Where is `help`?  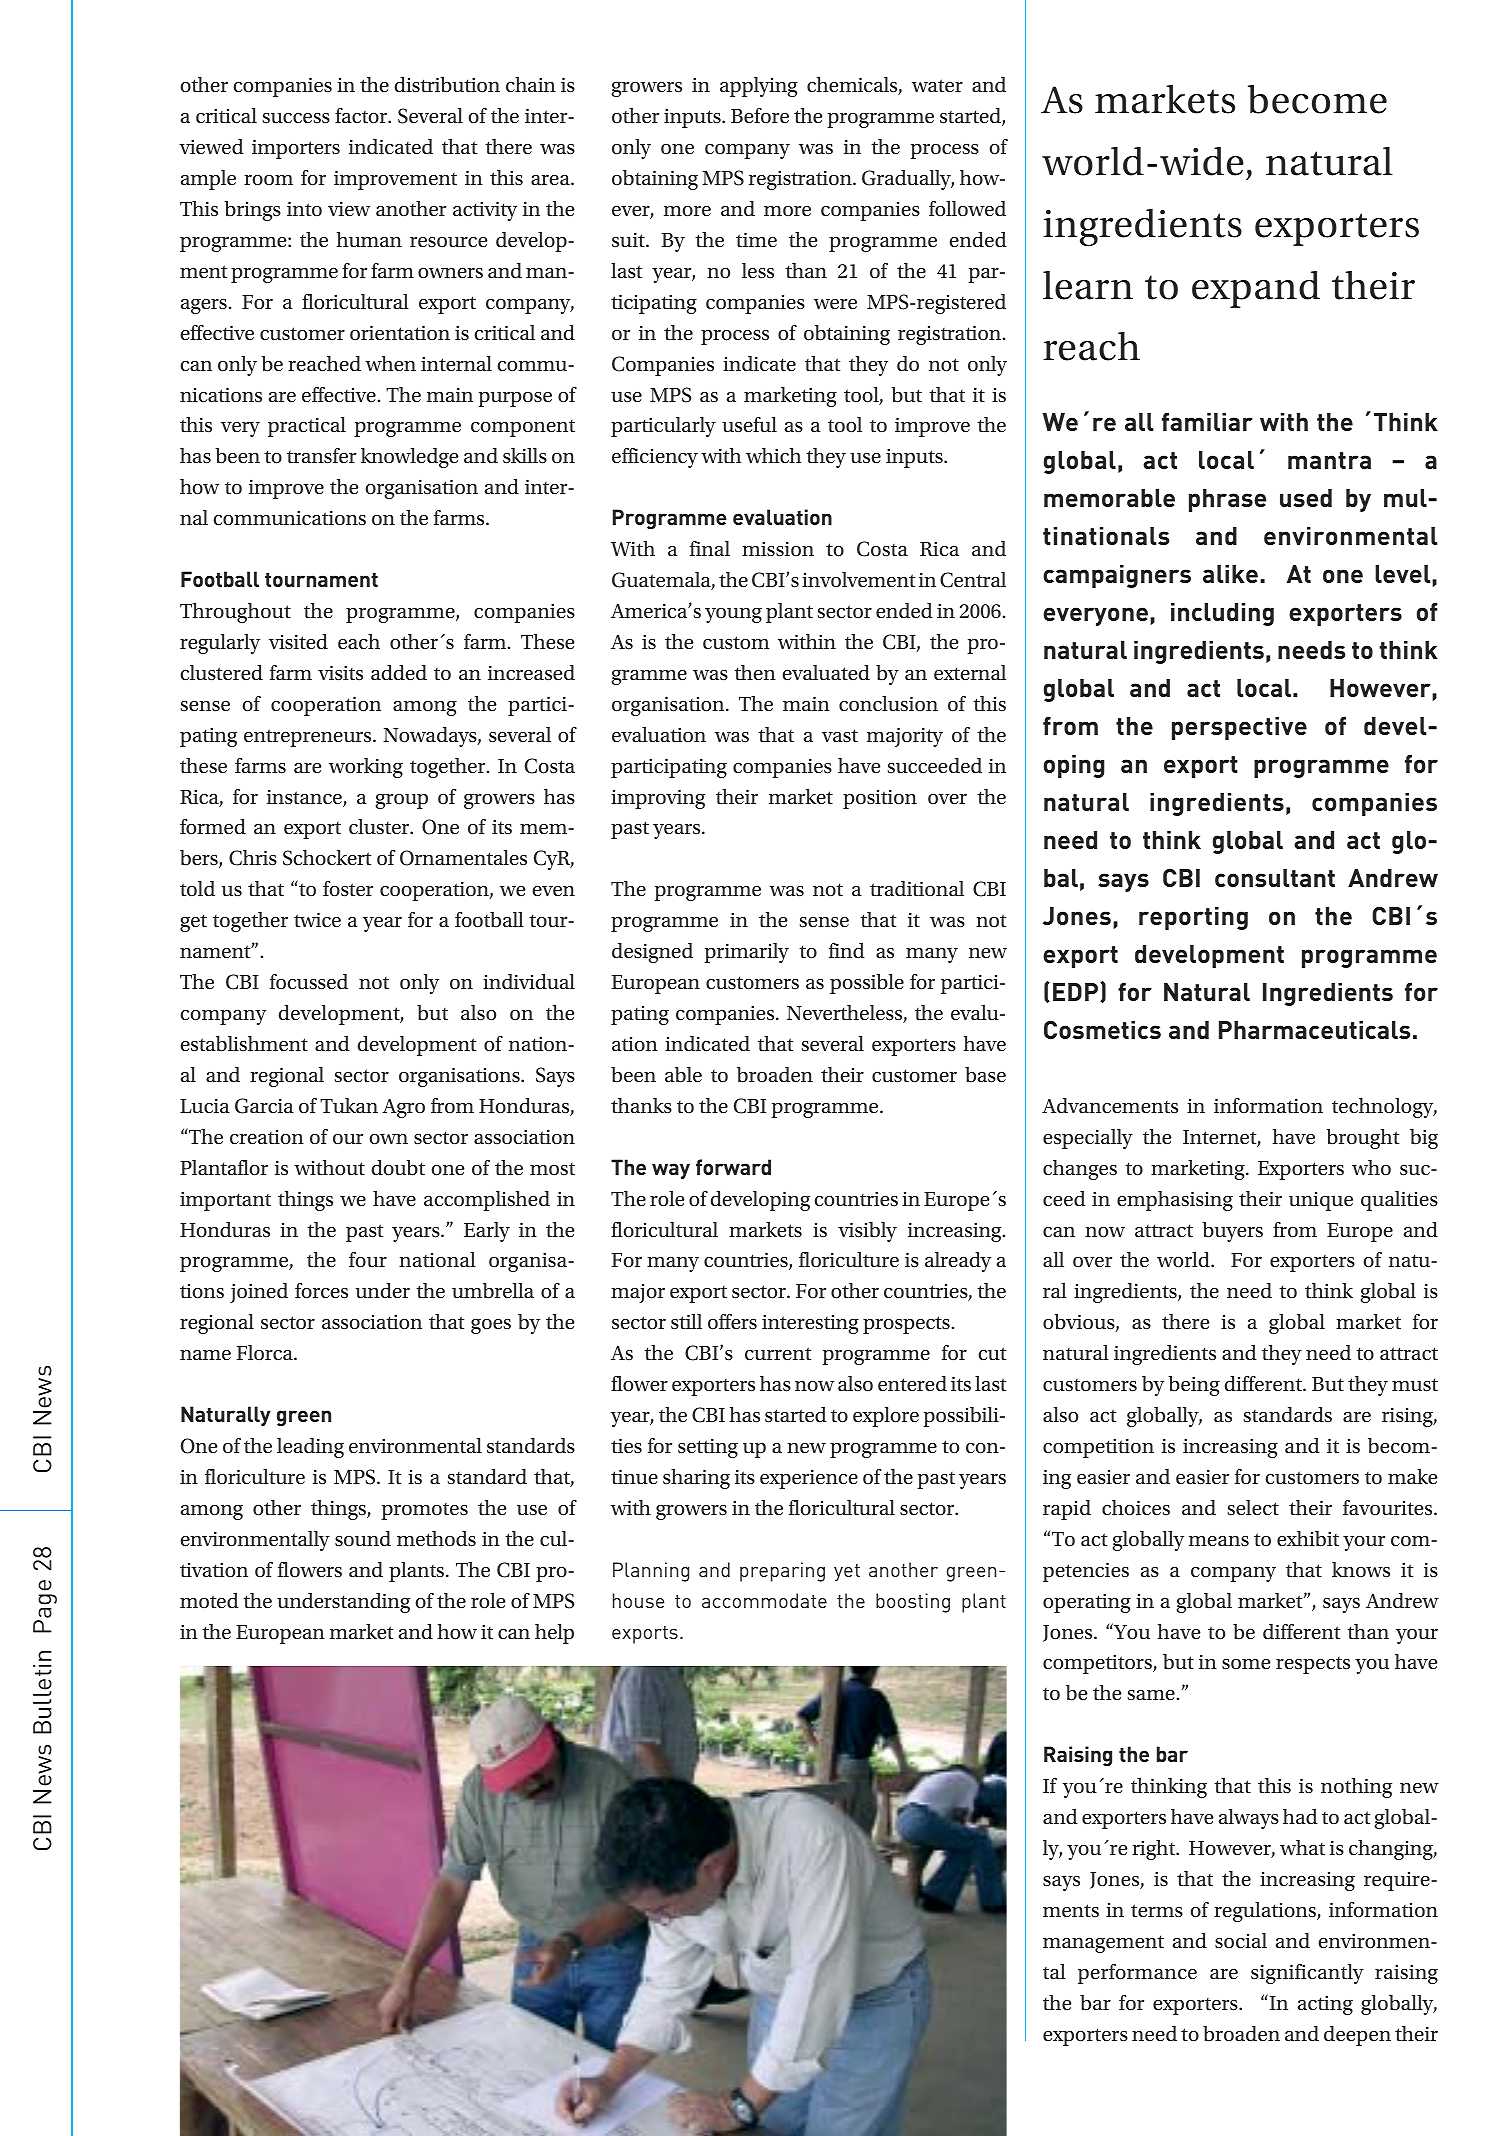
help is located at coordinates (554, 1634).
